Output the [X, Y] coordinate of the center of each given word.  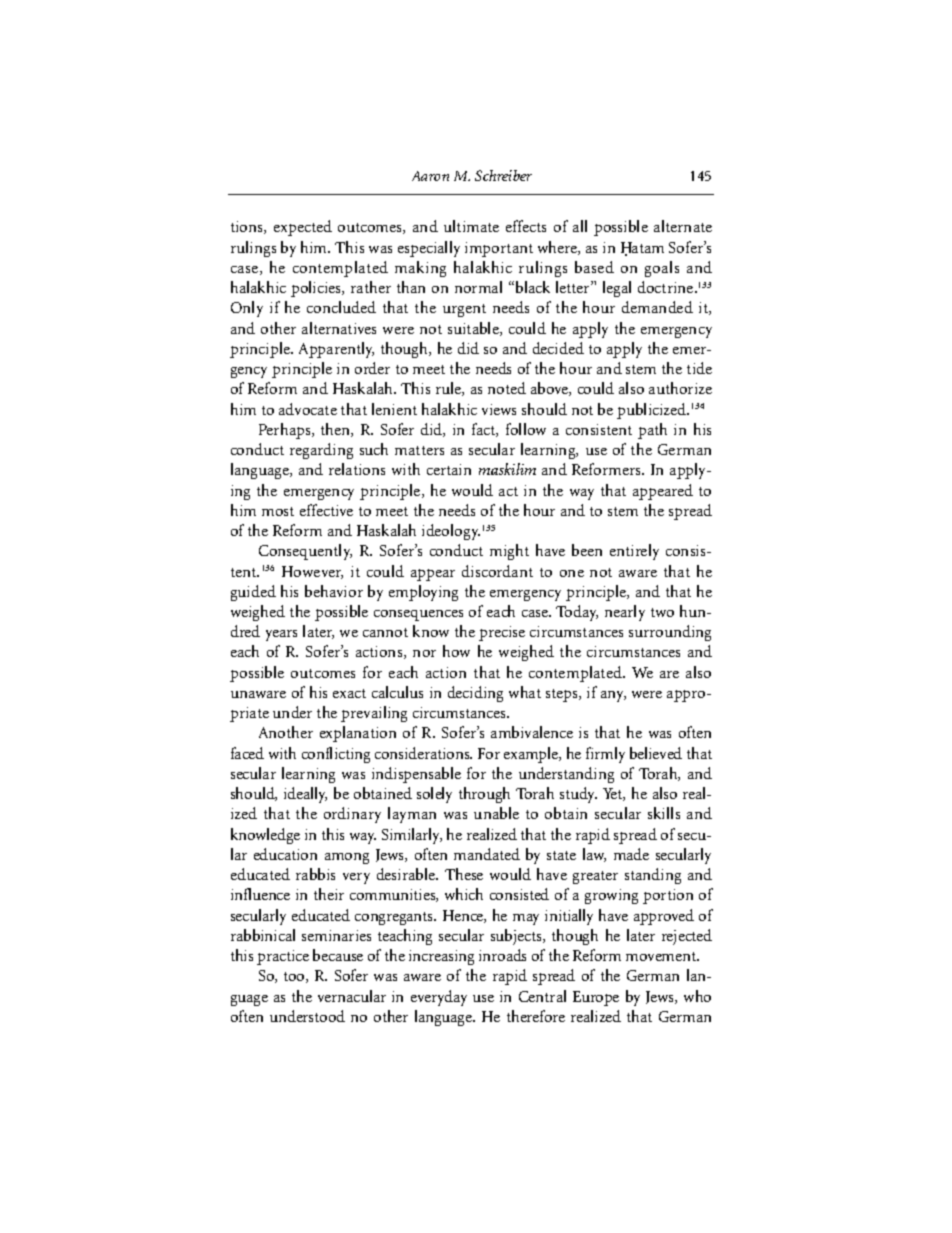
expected [303, 228]
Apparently [336, 350]
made [631, 854]
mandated [487, 854]
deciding [475, 694]
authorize [680, 388]
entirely [634, 552]
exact [349, 693]
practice [283, 957]
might [509, 552]
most [278, 511]
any [613, 696]
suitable [474, 329]
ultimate [471, 226]
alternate [683, 226]
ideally [305, 795]
